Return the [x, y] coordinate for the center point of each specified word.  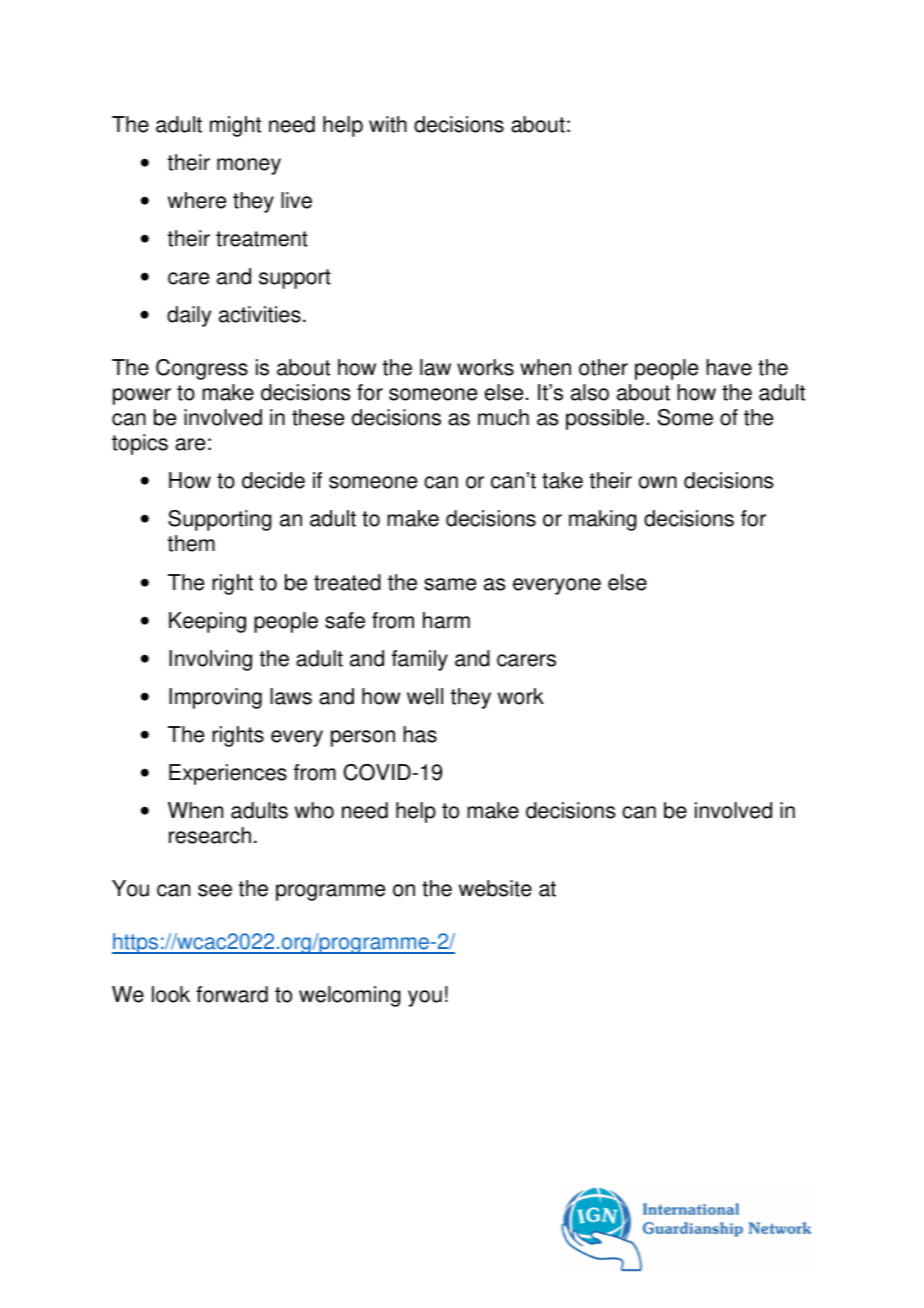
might [235, 126]
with [388, 124]
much [503, 417]
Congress [202, 369]
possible [606, 419]
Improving [215, 698]
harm [446, 620]
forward [232, 994]
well [425, 696]
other [603, 367]
